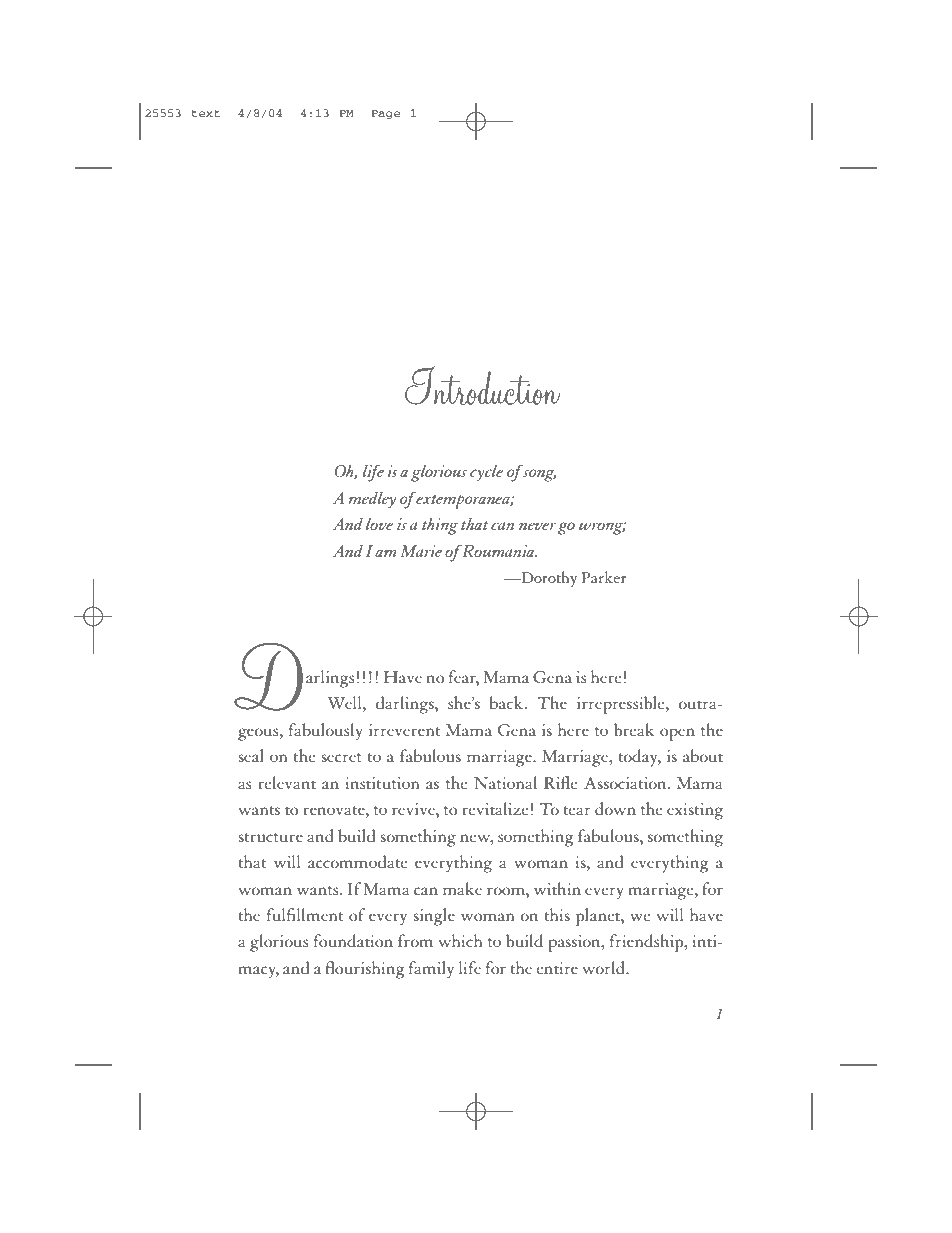  Describe the element at coordinates (380, 524) in the document. I see `love` at that location.
